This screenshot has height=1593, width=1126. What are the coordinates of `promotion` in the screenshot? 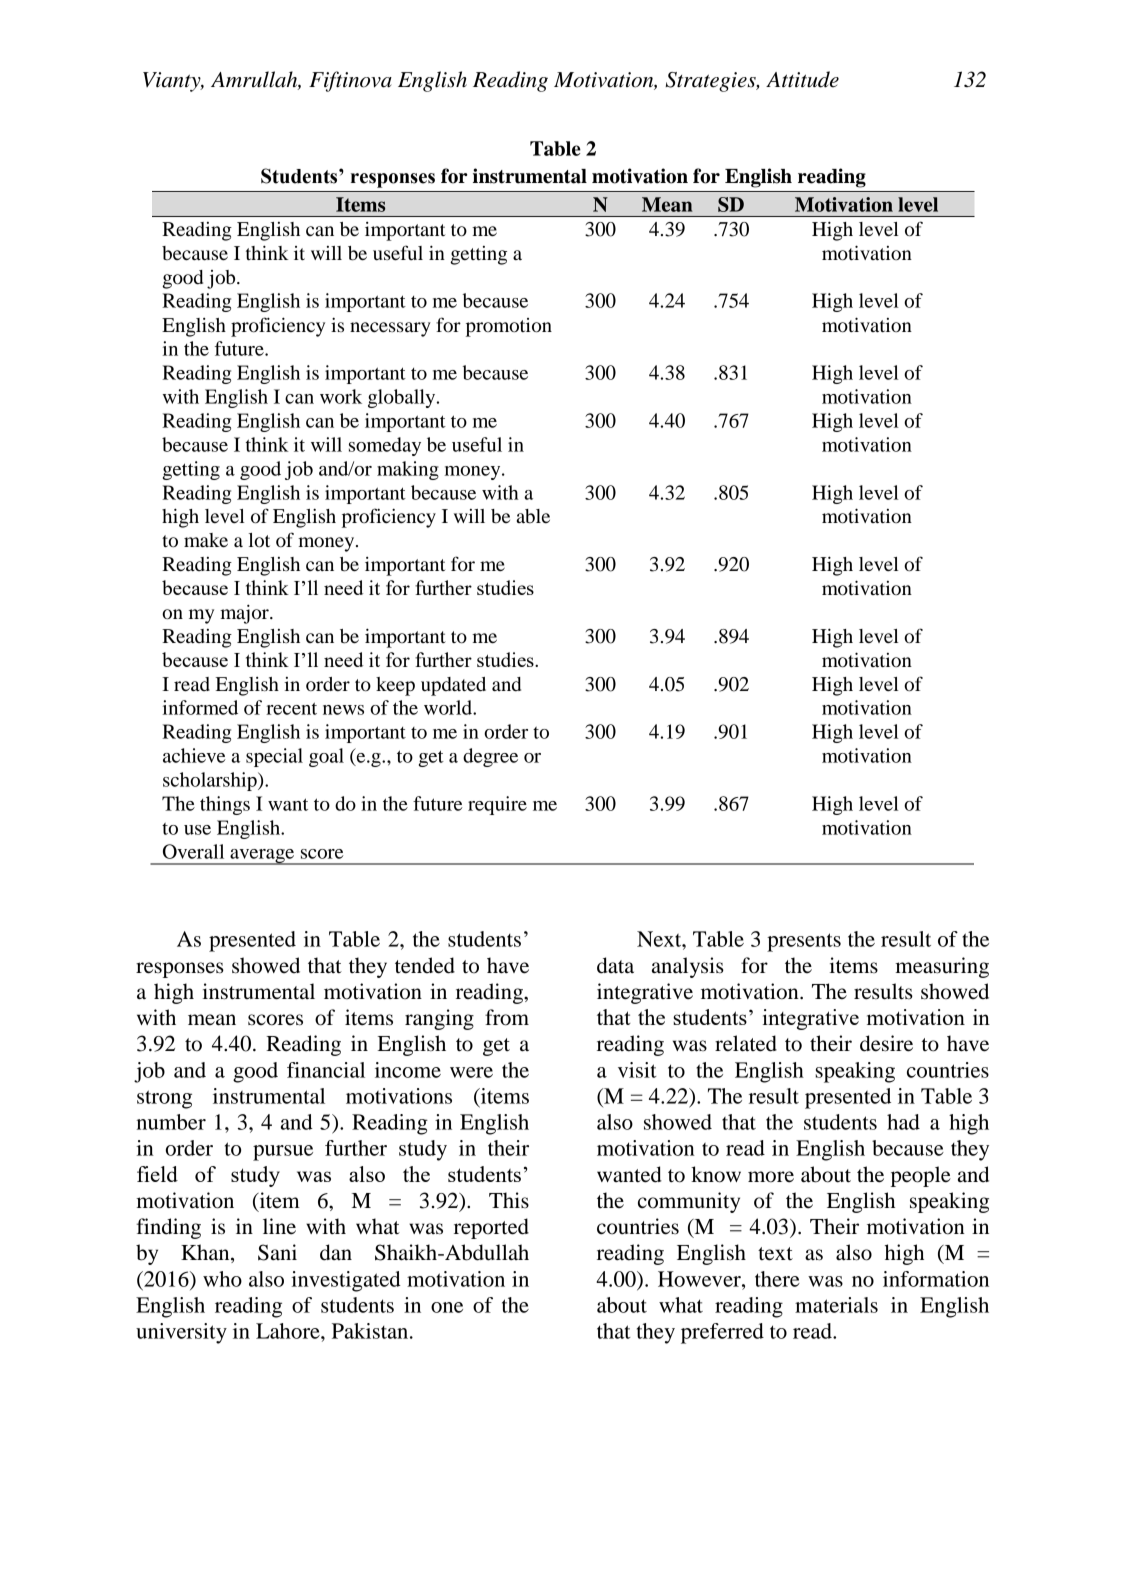 It's located at (509, 327).
